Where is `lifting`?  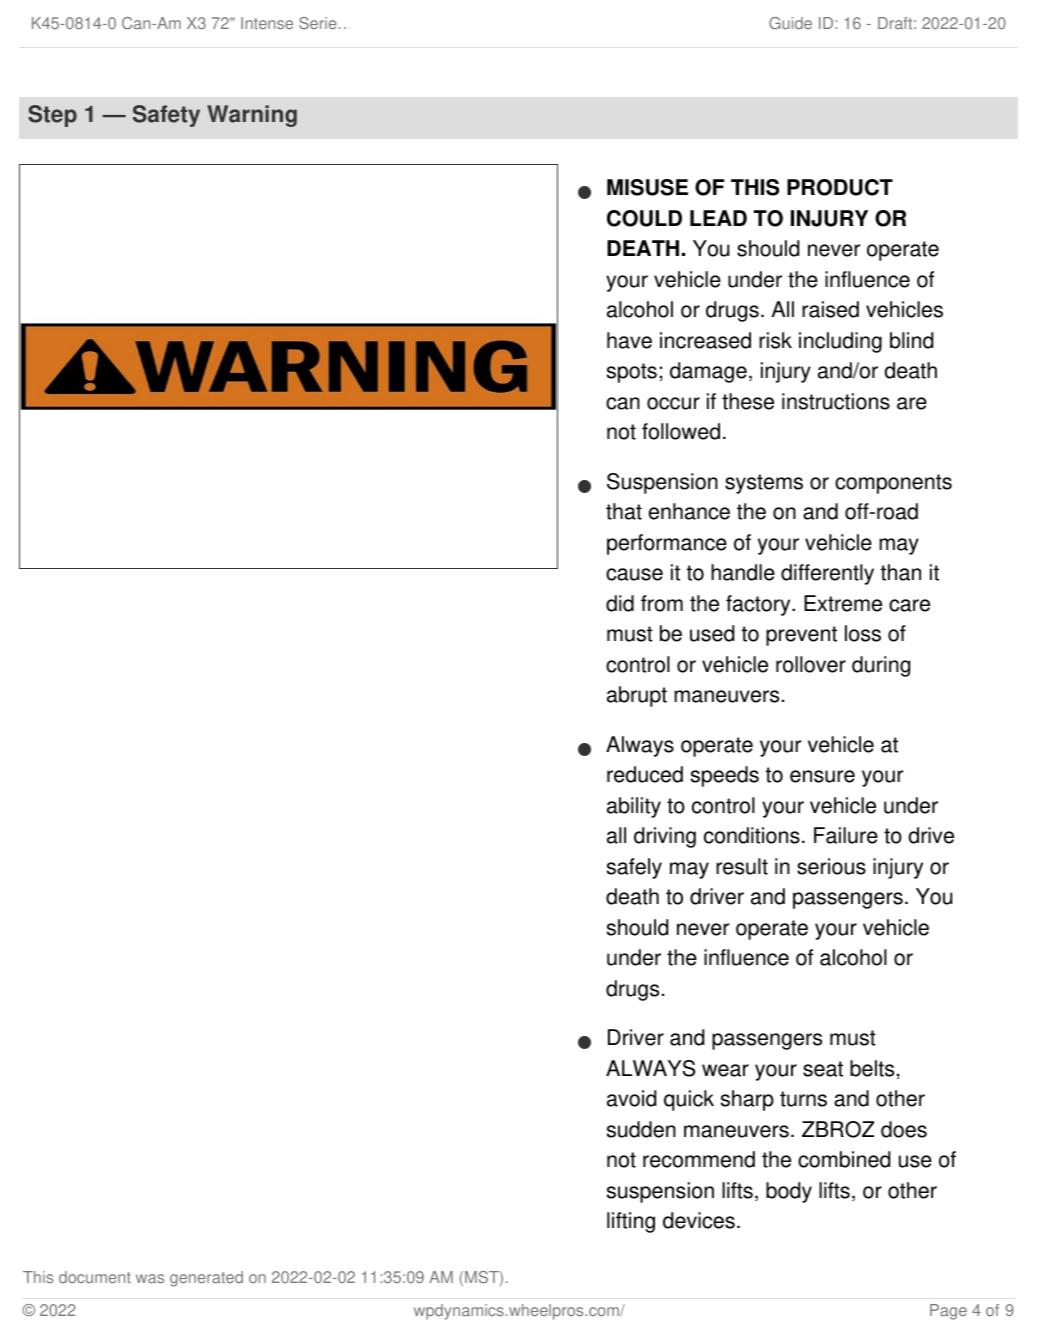
lifting is located at coordinates (631, 1222).
